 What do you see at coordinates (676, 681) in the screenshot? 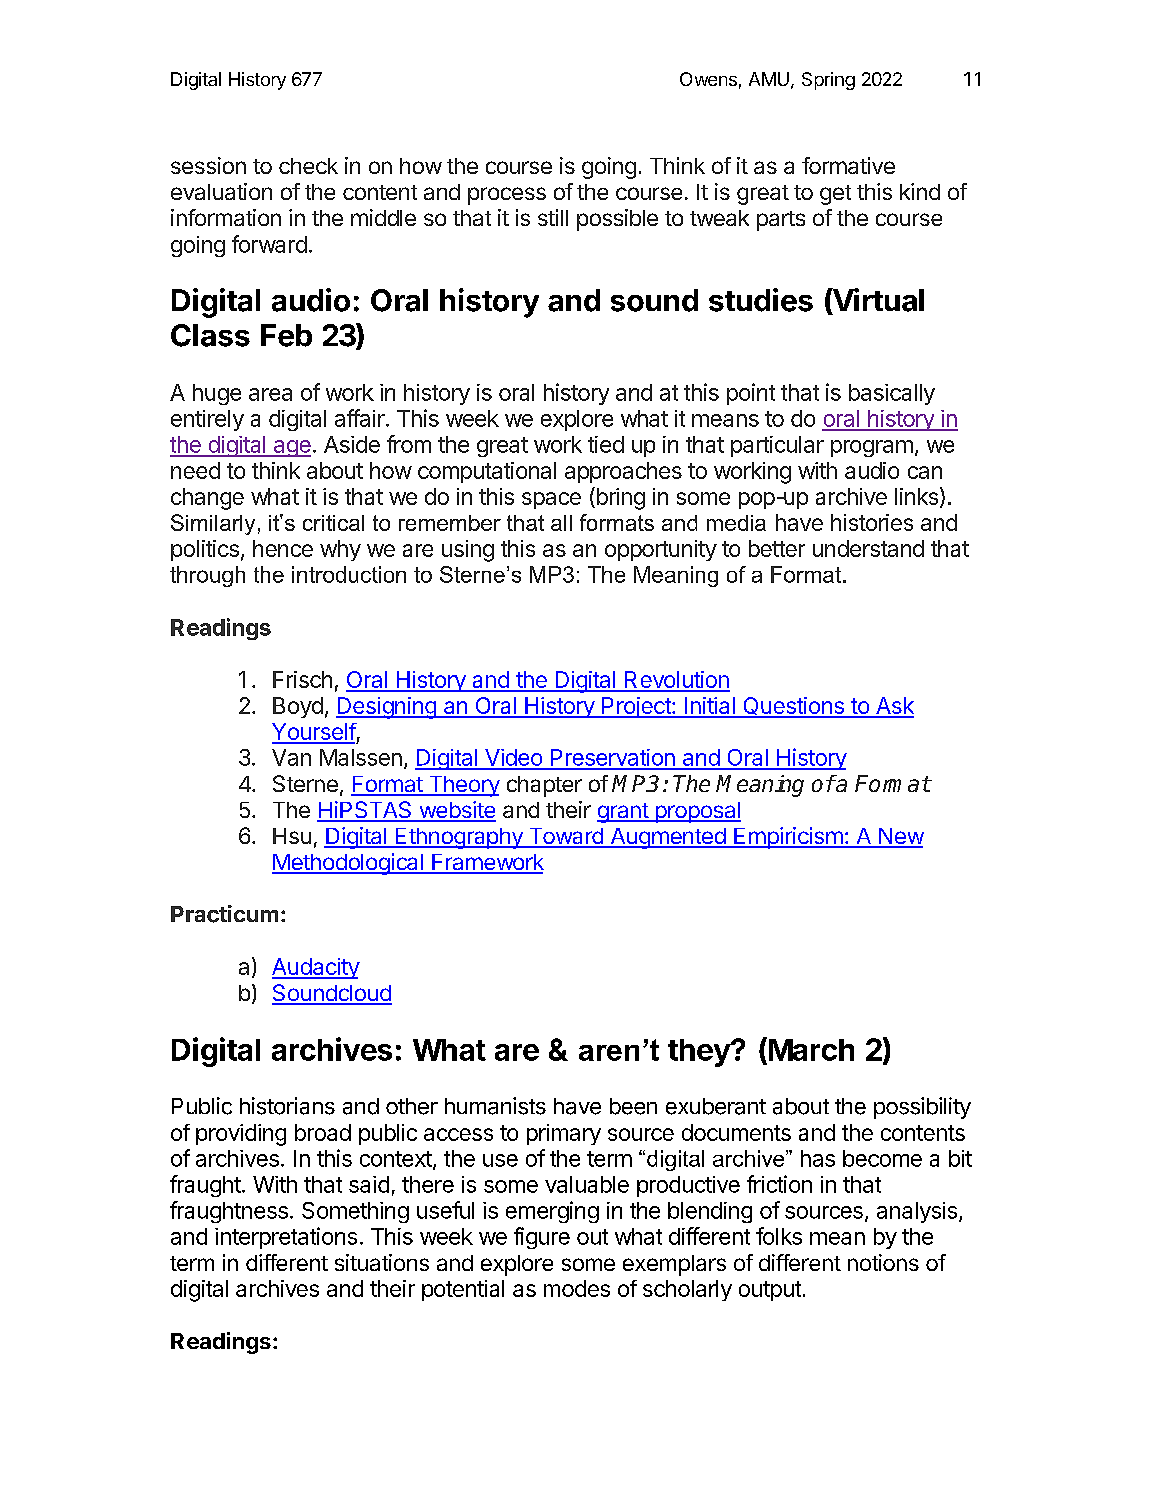
I see `Revolution` at bounding box center [676, 681].
